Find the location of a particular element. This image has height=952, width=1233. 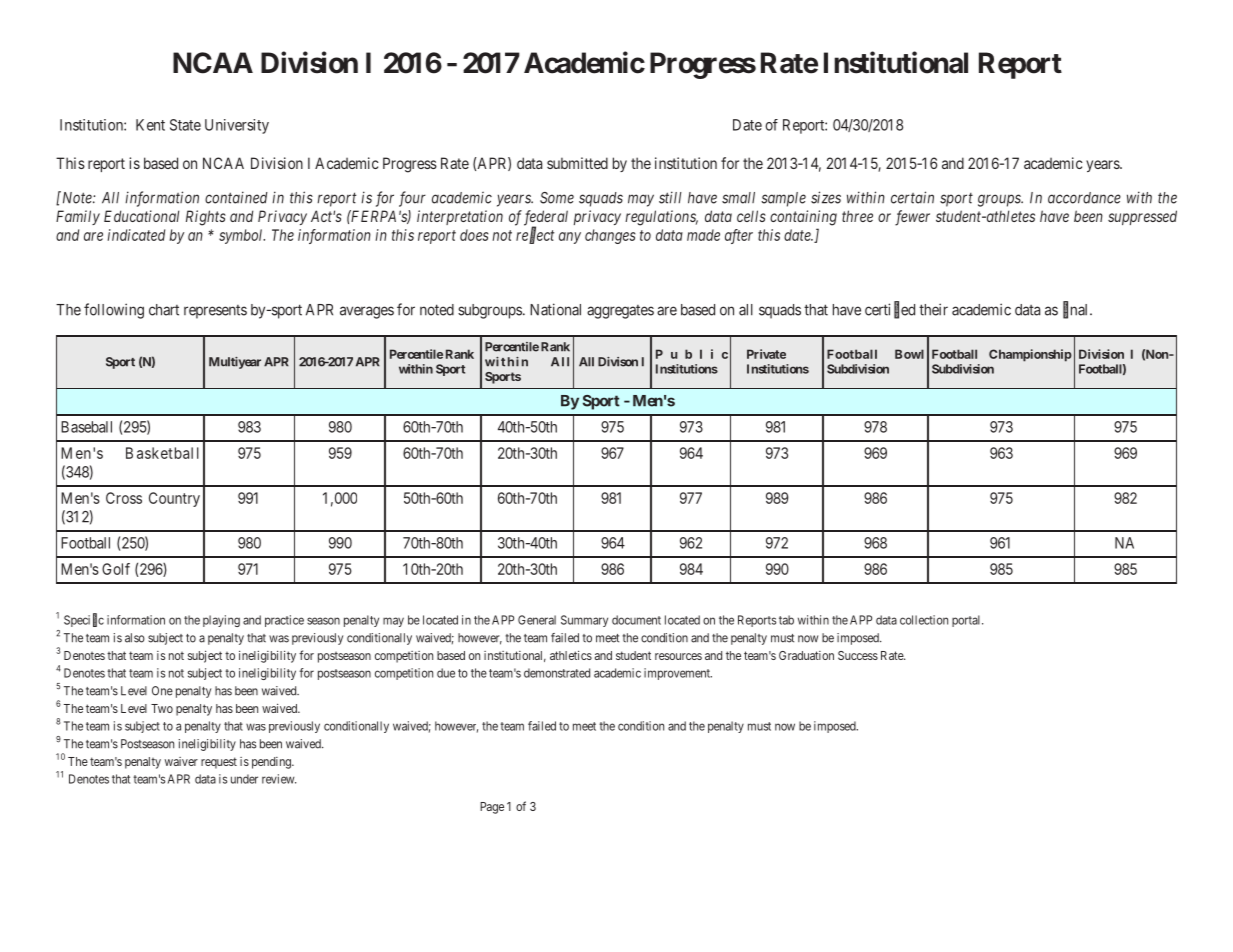

Championship is located at coordinates (1030, 355).
